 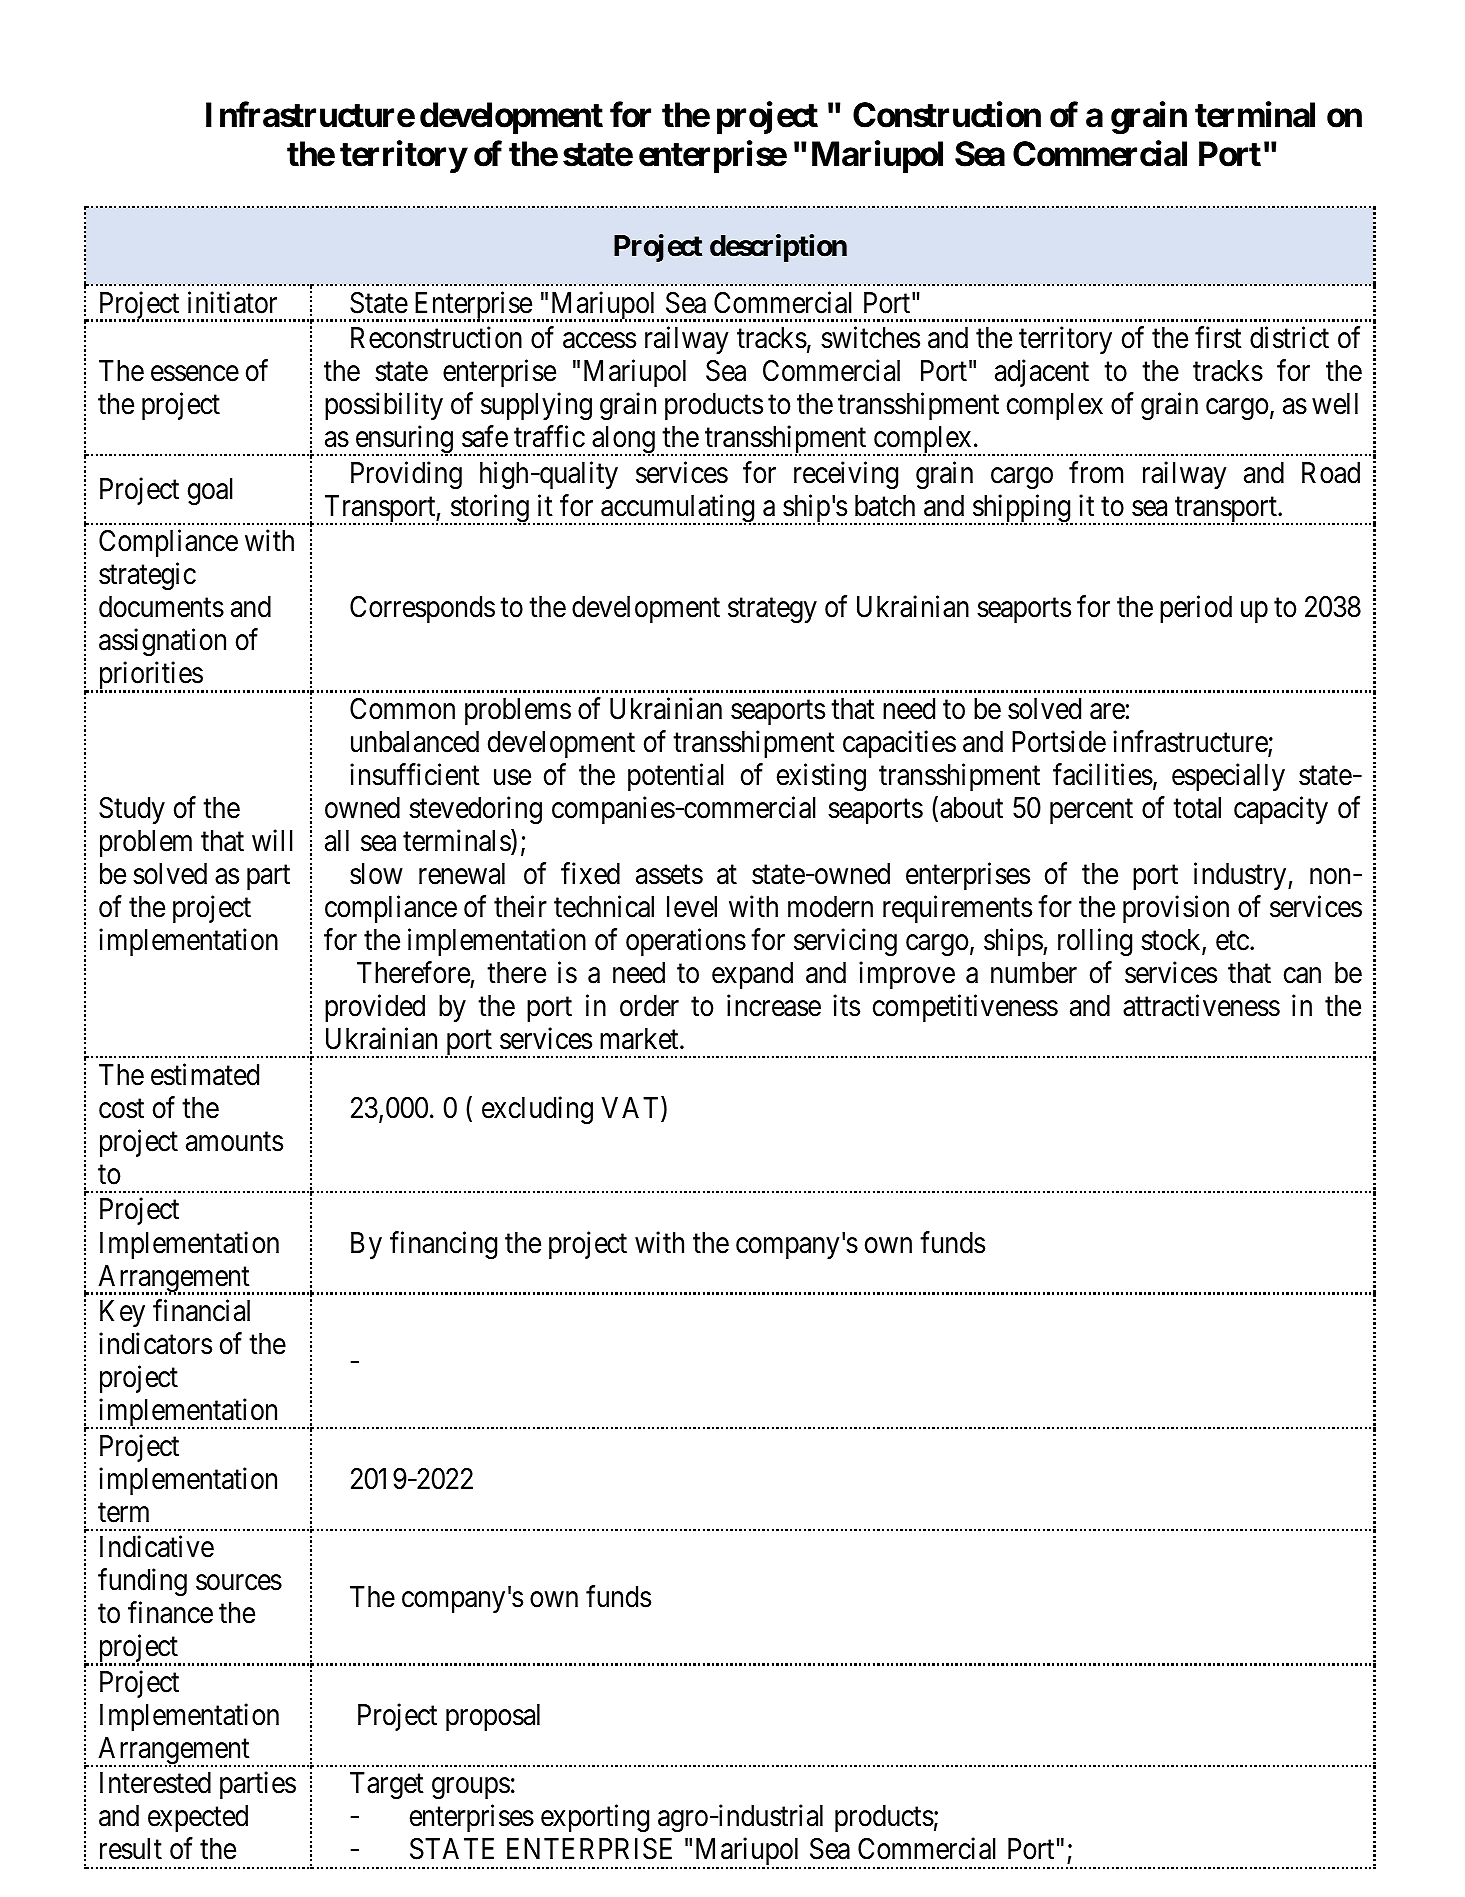 I want to click on potential, so click(x=676, y=777).
